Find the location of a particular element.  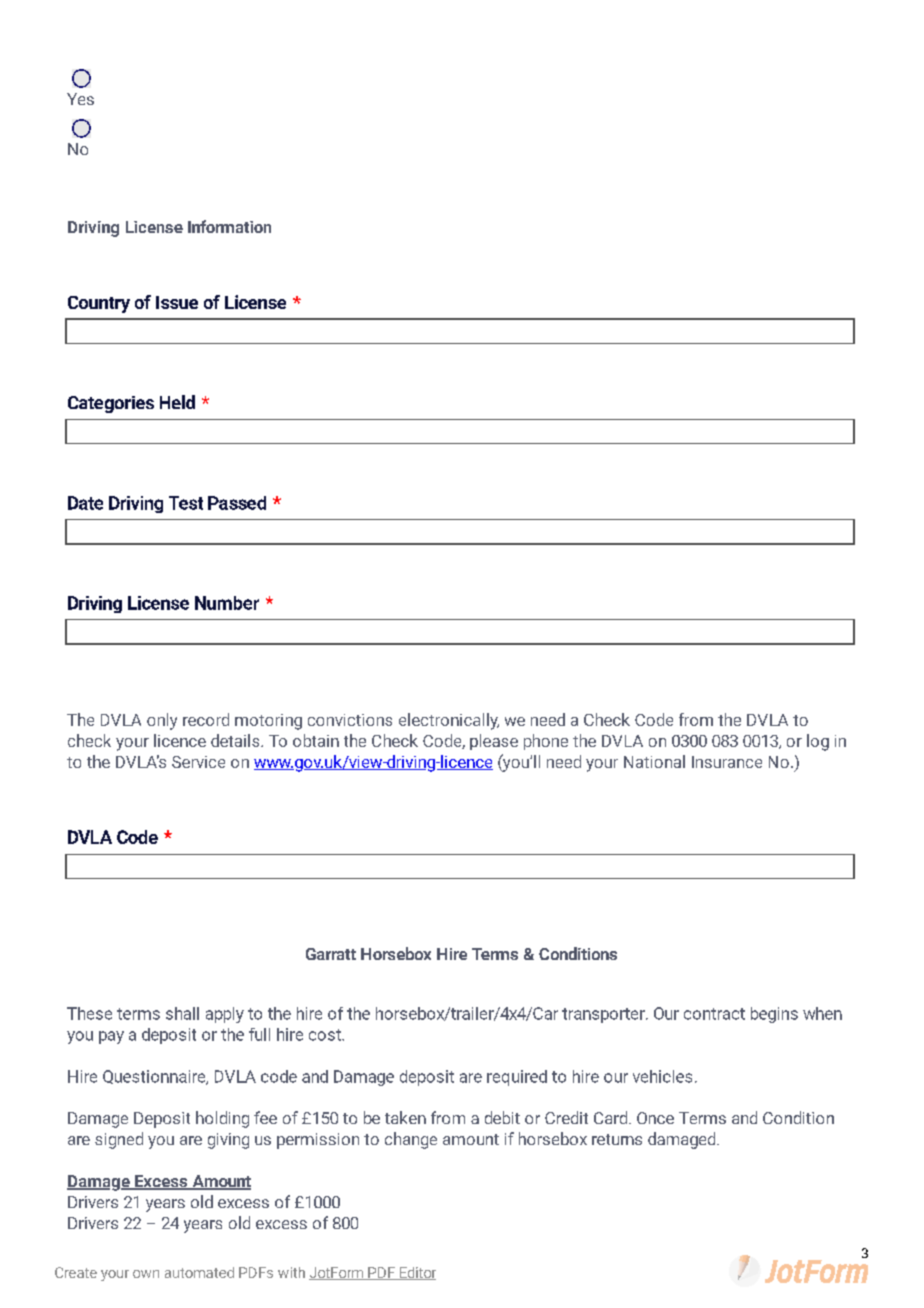

only is located at coordinates (162, 721).
